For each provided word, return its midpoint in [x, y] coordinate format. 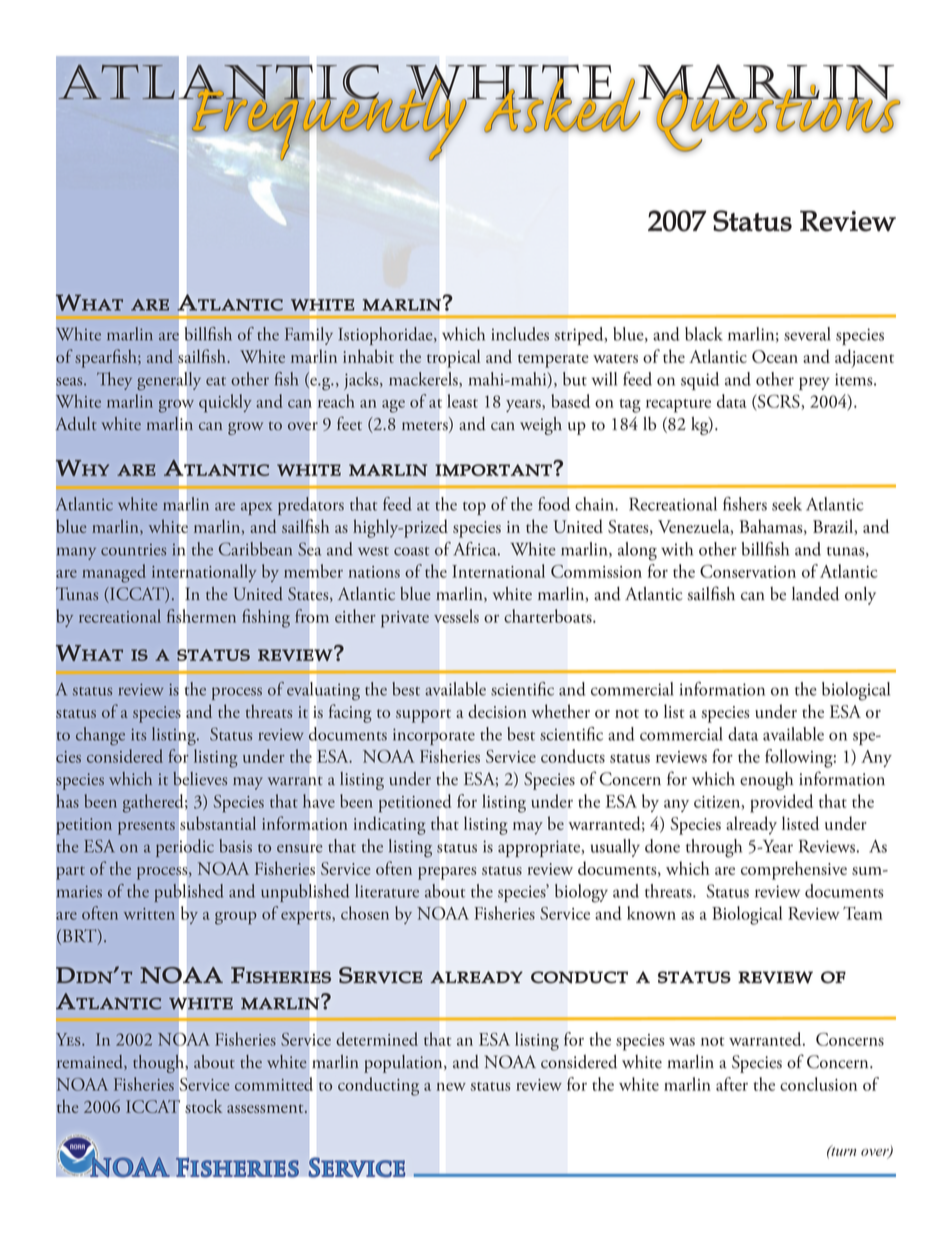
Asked [562, 104]
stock [203, 1106]
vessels [456, 616]
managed [114, 573]
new [451, 1086]
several [807, 334]
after [732, 1084]
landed [815, 594]
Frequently [329, 119]
